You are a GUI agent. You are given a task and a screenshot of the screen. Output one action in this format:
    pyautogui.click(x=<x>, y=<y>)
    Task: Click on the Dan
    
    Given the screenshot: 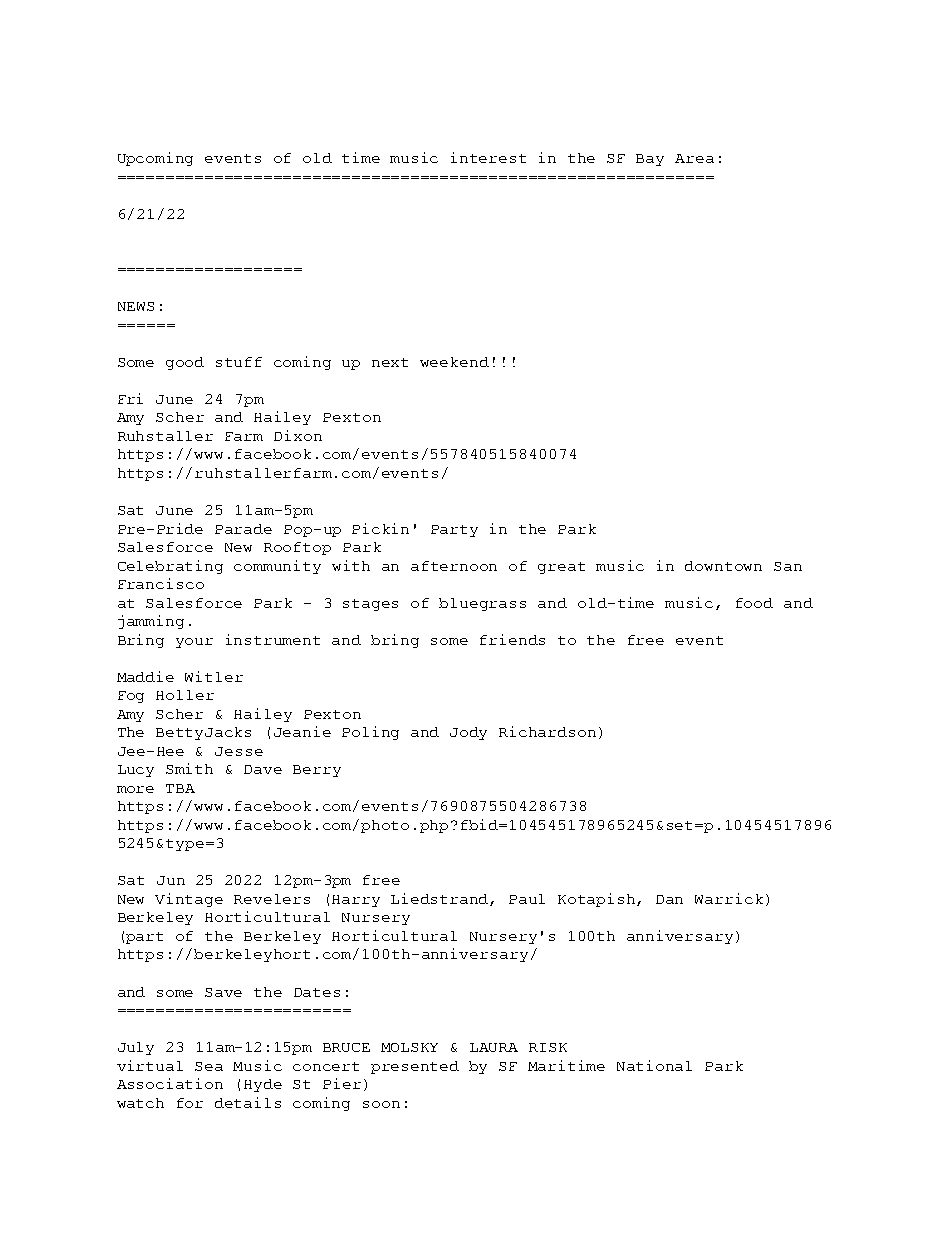 What is the action you would take?
    pyautogui.click(x=669, y=899)
